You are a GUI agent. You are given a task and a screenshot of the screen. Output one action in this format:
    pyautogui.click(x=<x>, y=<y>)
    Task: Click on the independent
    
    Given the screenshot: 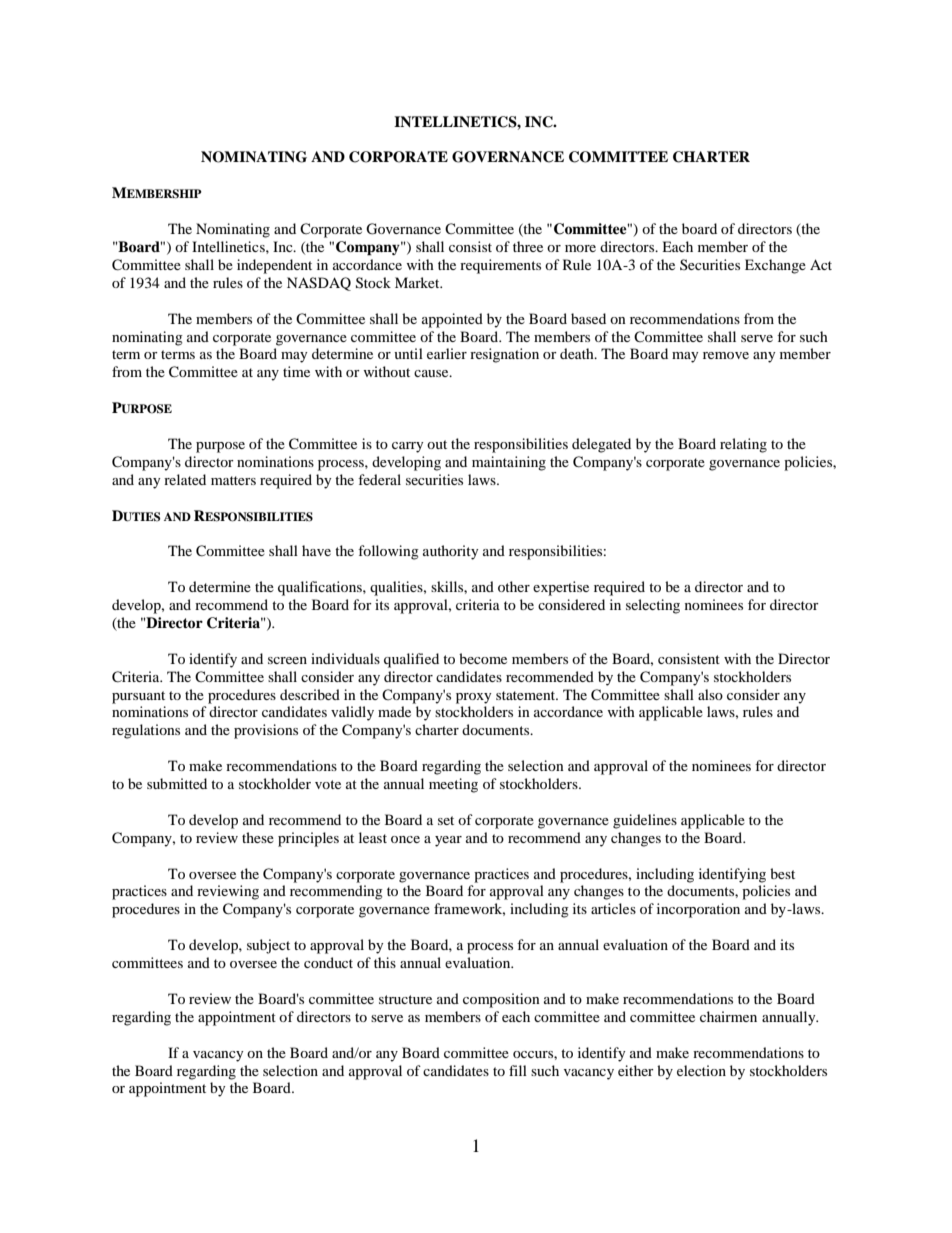 What is the action you would take?
    pyautogui.click(x=274, y=266)
